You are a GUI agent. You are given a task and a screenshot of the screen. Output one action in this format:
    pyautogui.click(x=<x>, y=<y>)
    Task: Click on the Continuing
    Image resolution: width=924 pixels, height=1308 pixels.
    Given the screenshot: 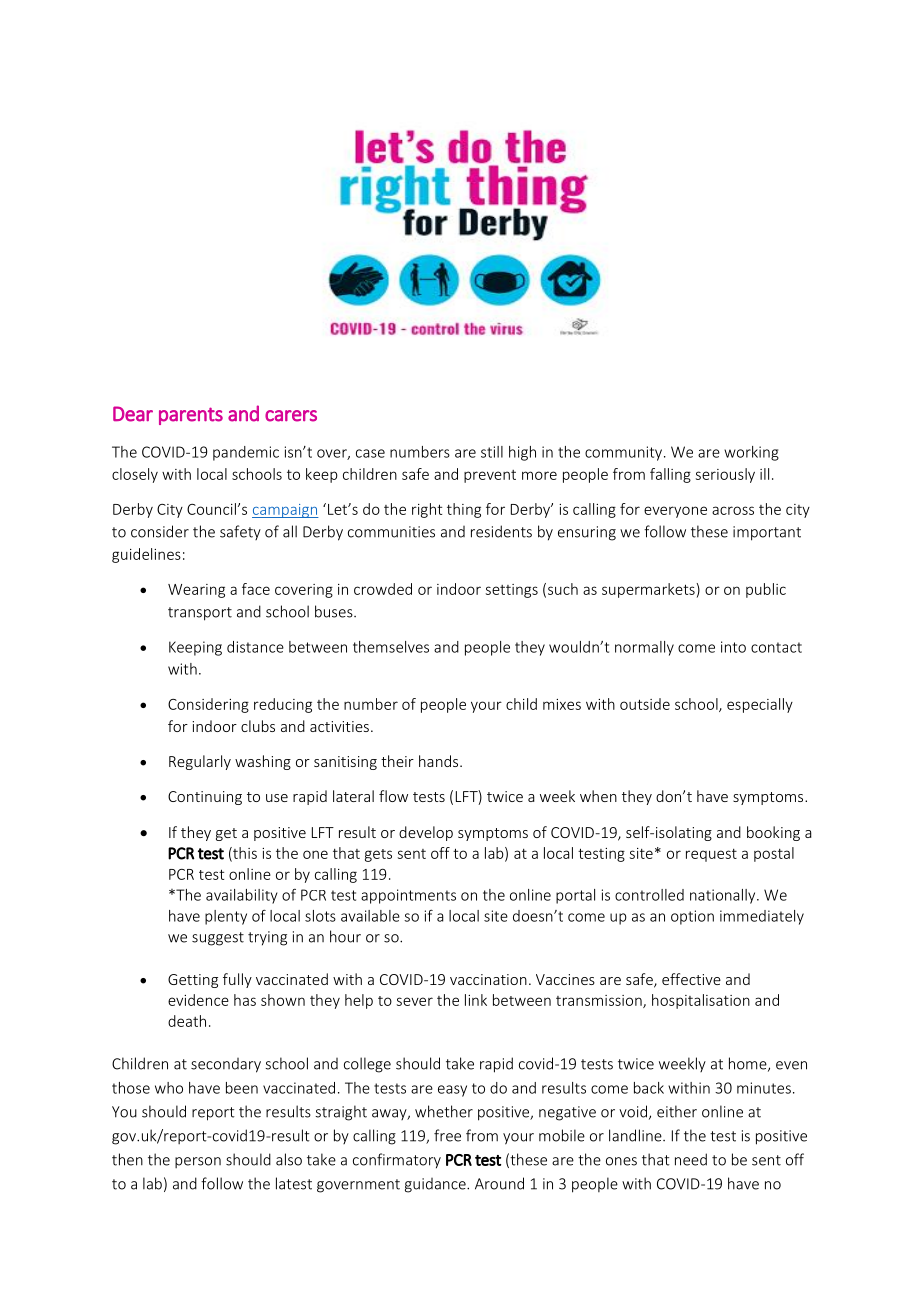 What is the action you would take?
    pyautogui.click(x=205, y=798)
